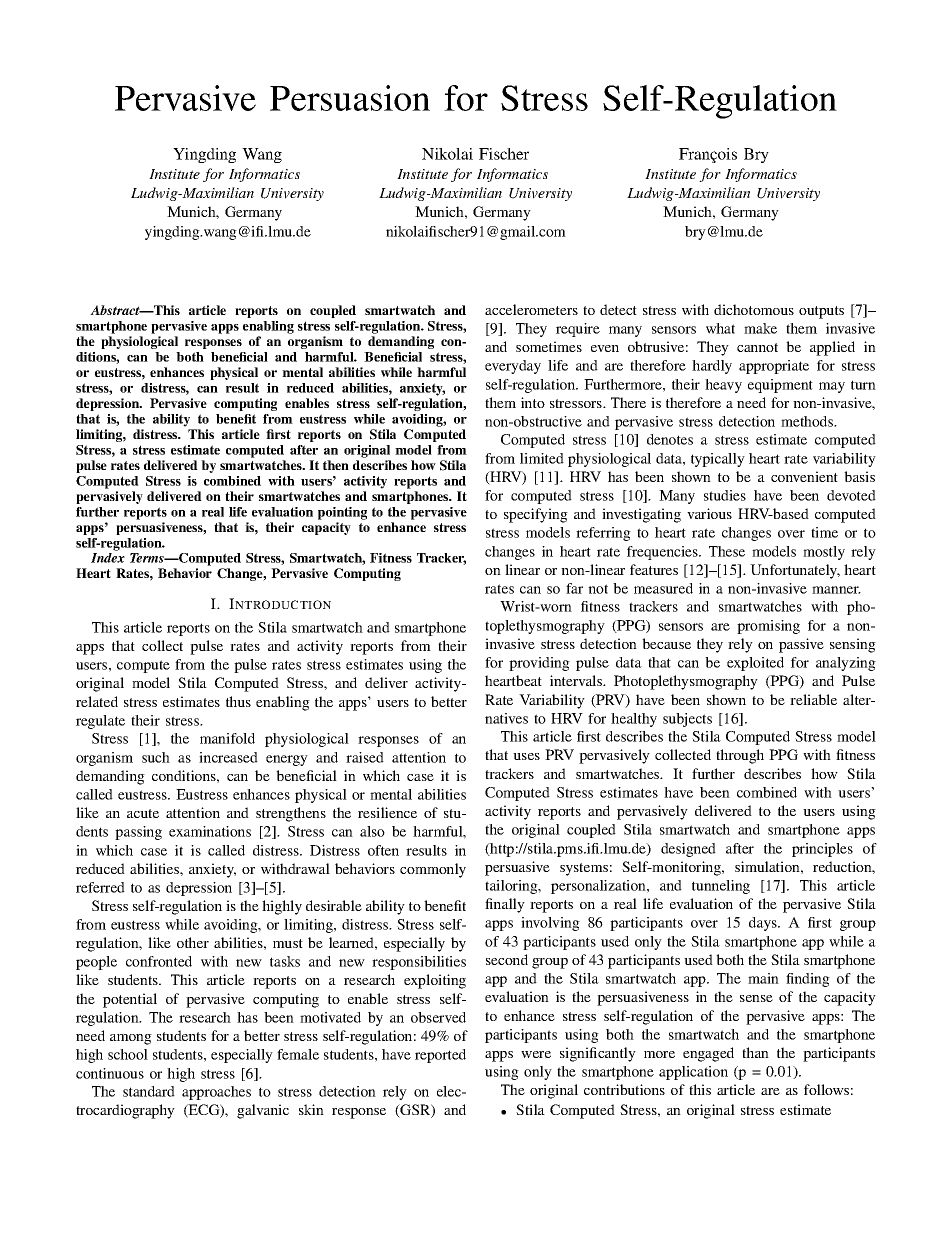  Describe the element at coordinates (440, 1056) in the image. I see `reported` at that location.
